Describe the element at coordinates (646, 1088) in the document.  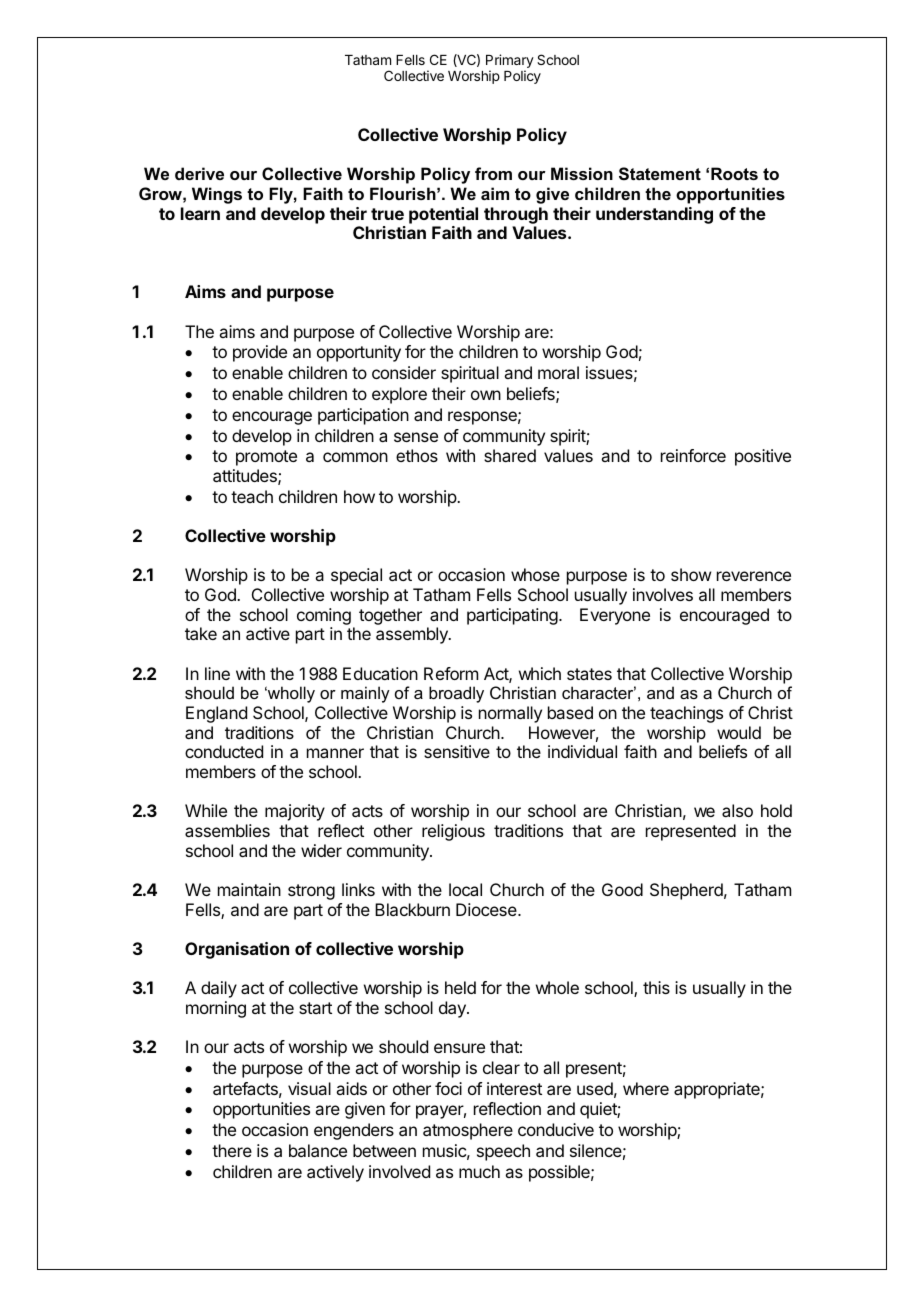
I see `where` at that location.
